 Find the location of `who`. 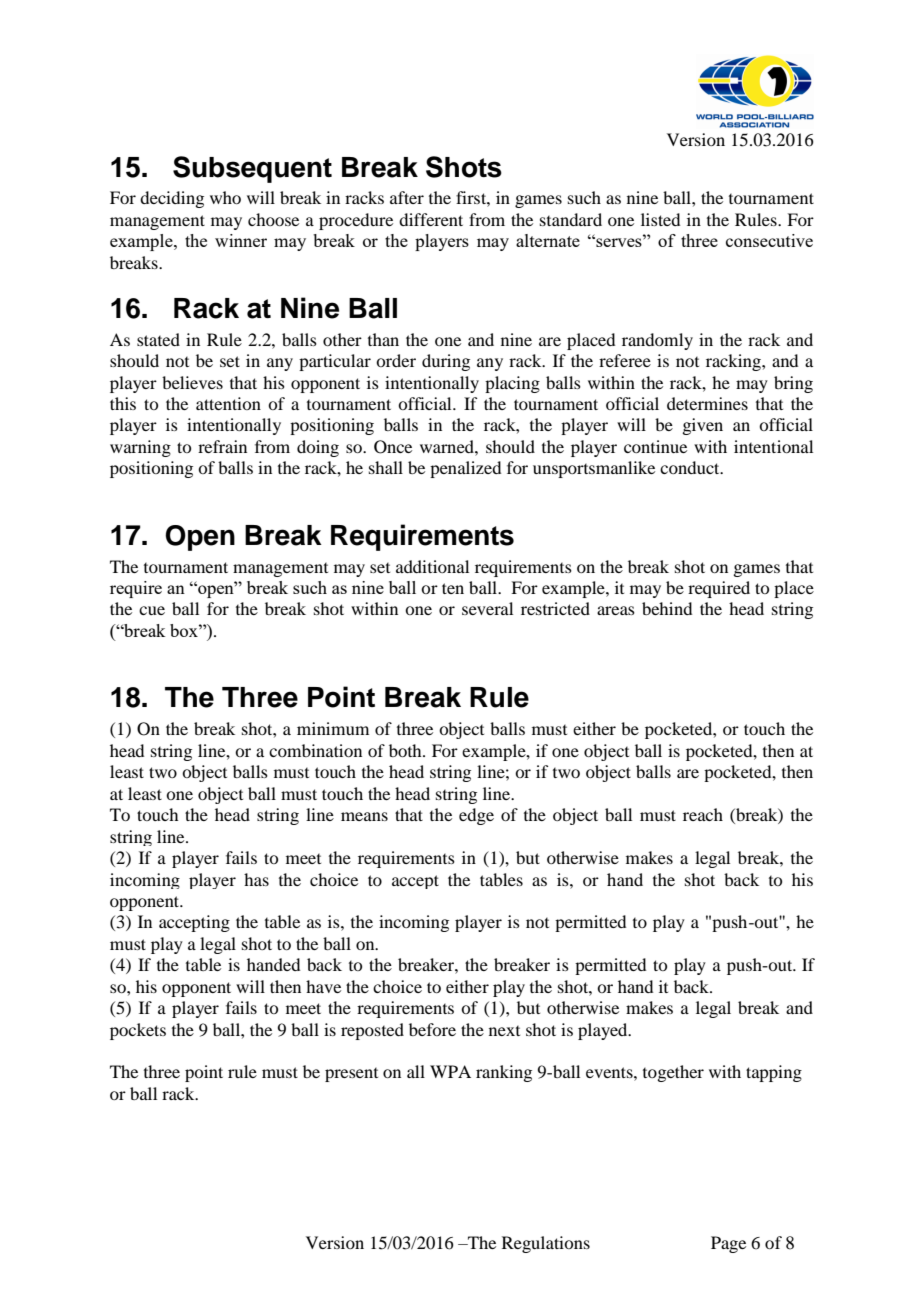

who is located at coordinates (225, 197).
